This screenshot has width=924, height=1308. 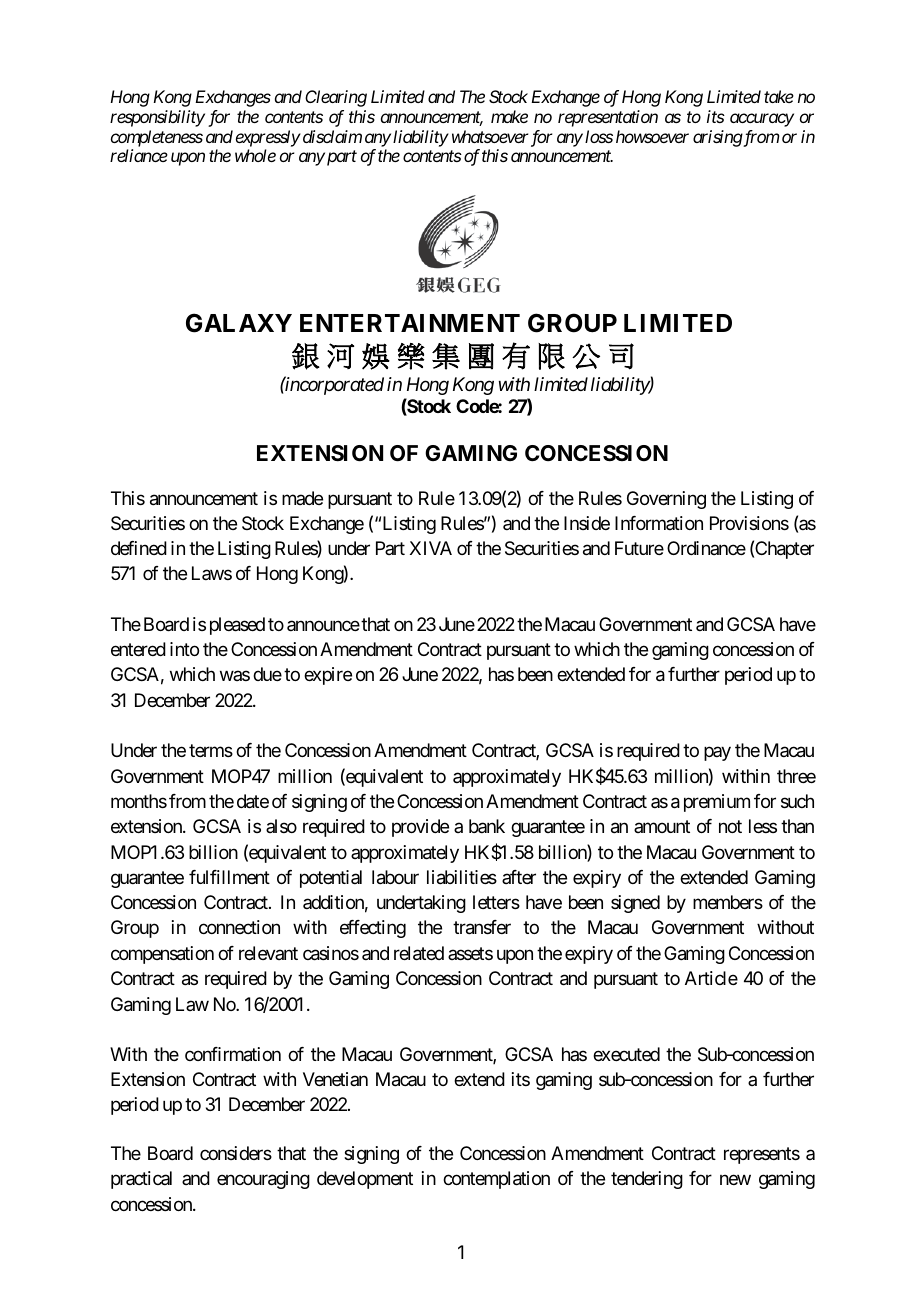 I want to click on contemplation, so click(x=496, y=1180).
